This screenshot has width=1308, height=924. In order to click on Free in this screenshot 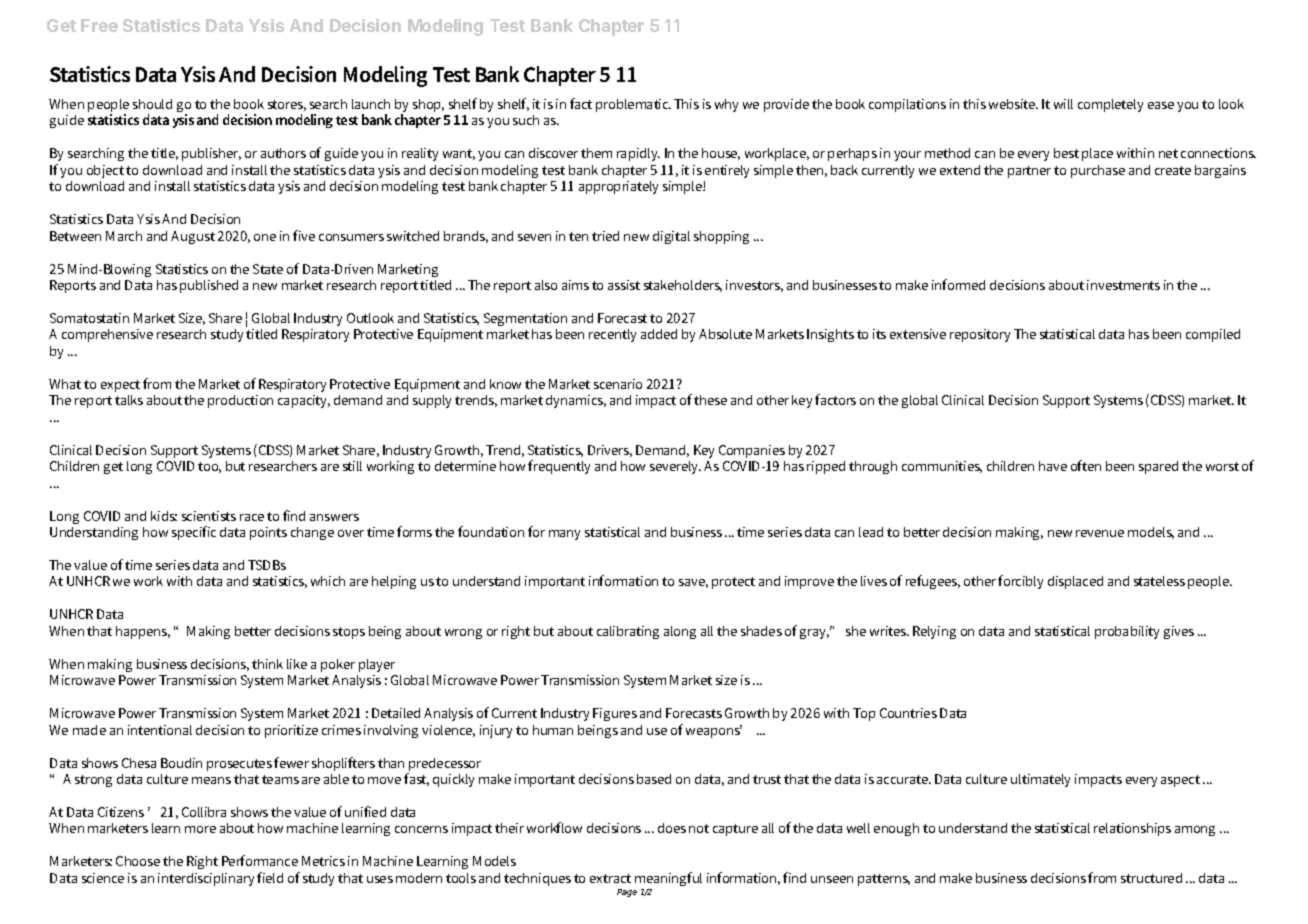, I will do `click(99, 25)`.
